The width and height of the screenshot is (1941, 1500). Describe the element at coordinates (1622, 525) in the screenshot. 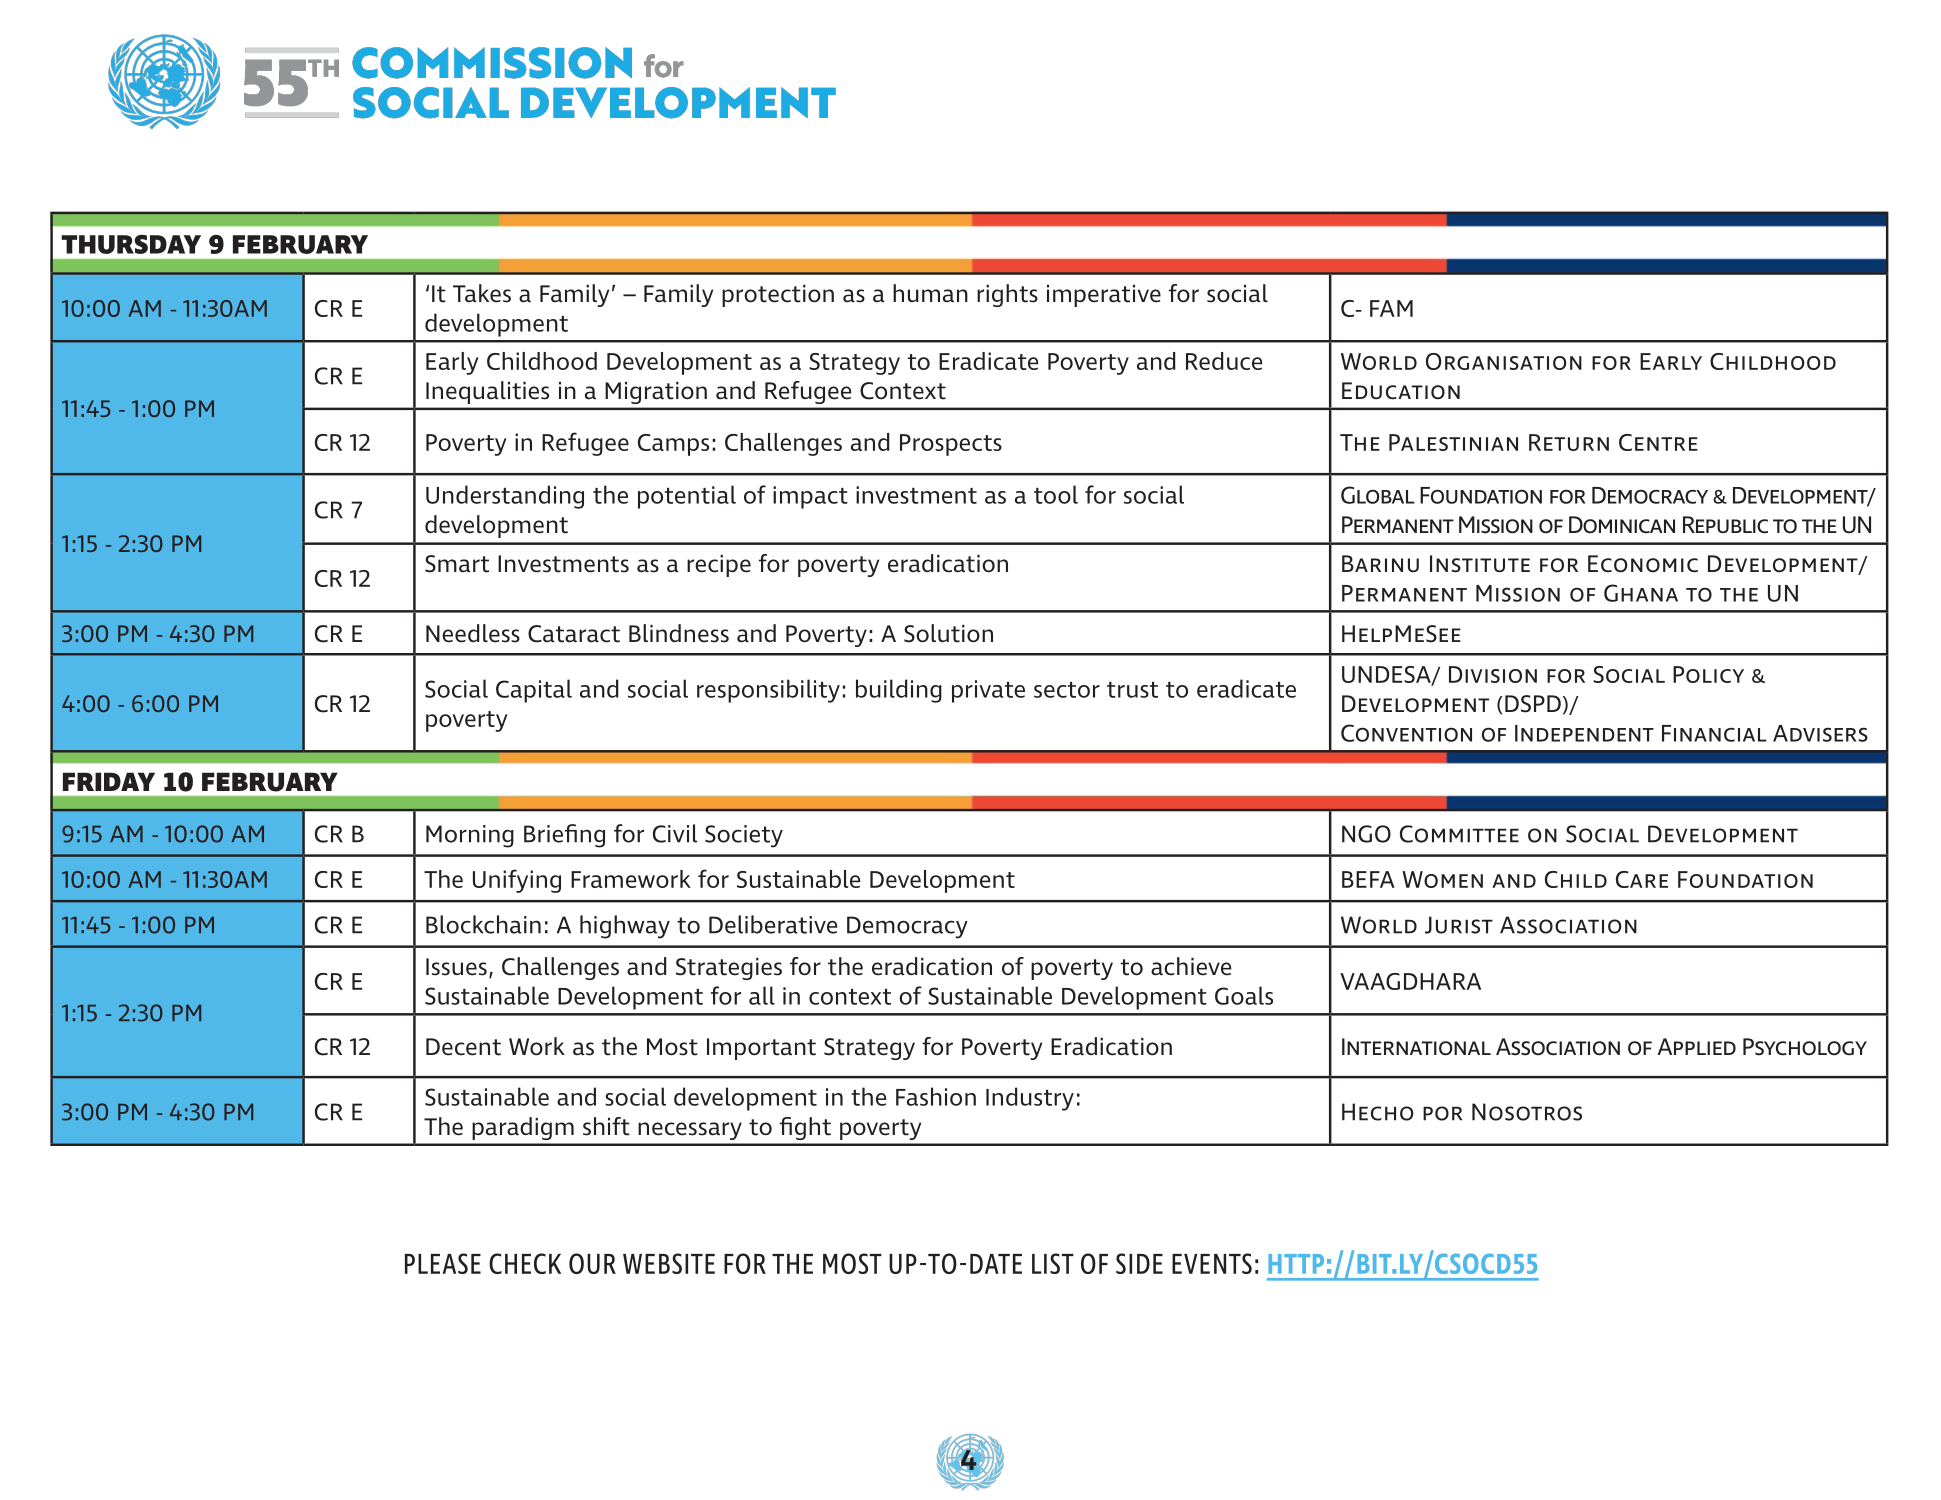

I see `Dominican` at that location.
